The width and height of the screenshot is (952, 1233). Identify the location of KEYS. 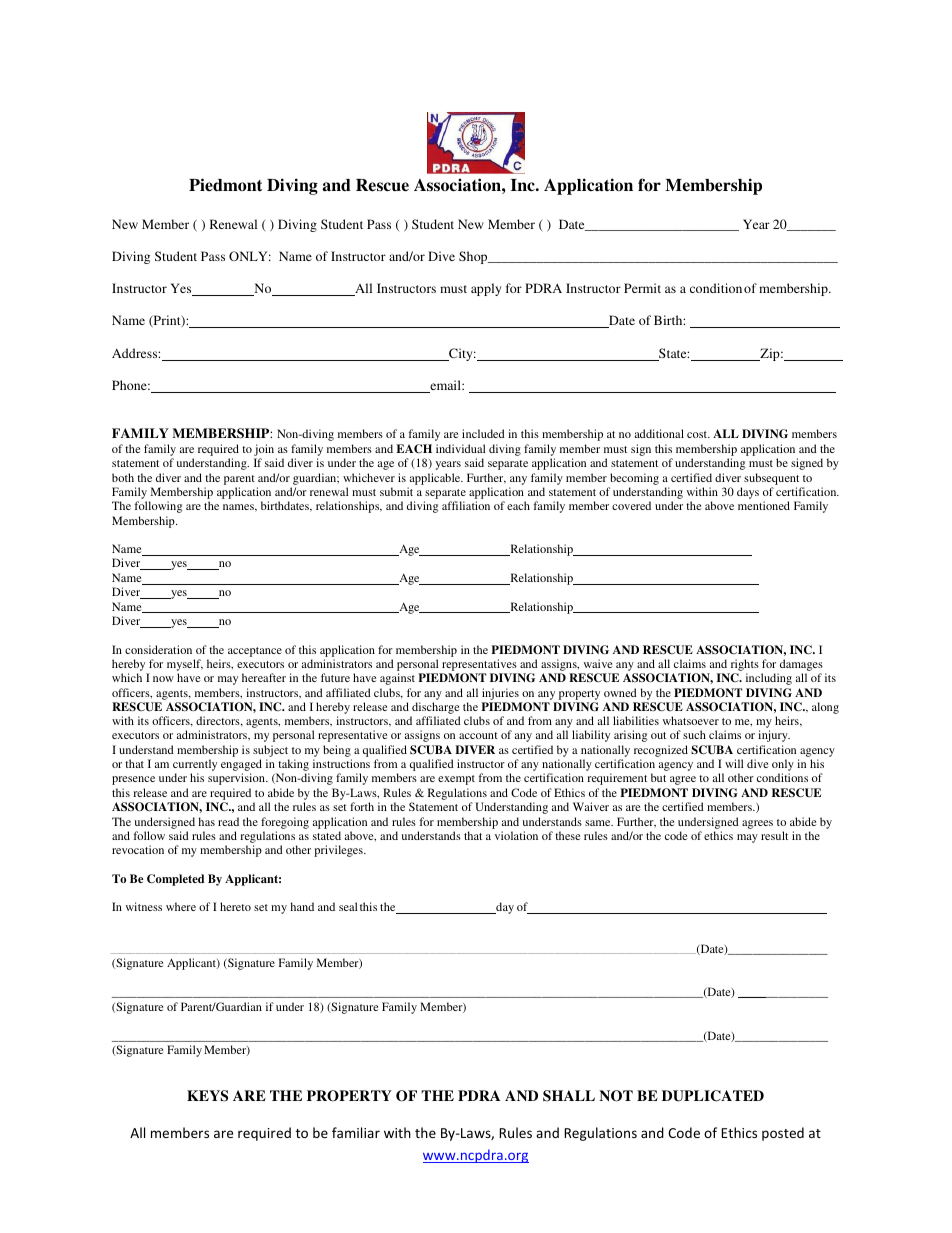
(207, 1096).
